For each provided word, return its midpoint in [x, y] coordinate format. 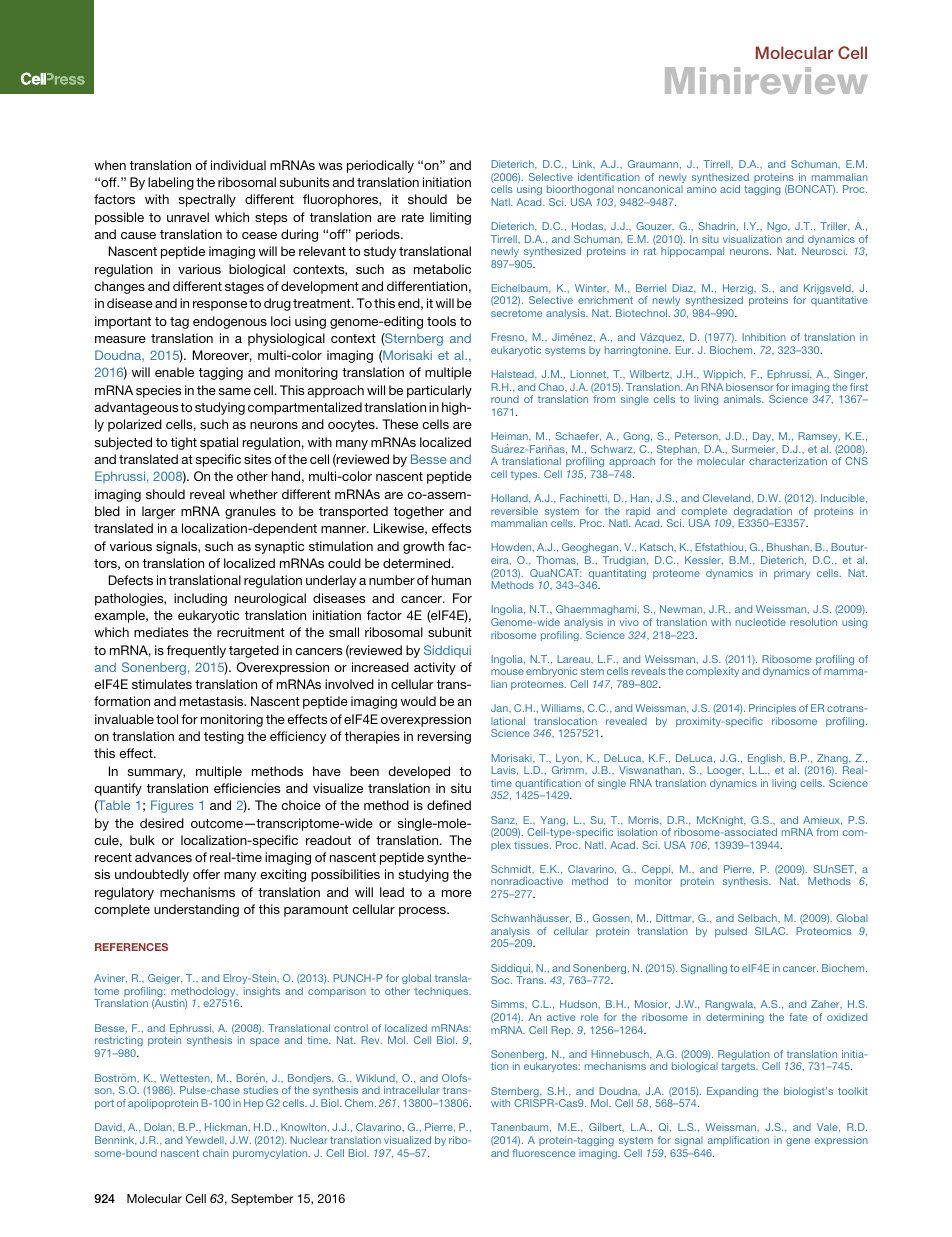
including [200, 599]
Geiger [165, 979]
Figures [172, 806]
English [766, 760]
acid [730, 189]
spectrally [207, 200]
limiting [450, 218]
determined [418, 563]
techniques [443, 992]
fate [798, 1017]
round [505, 399]
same [235, 391]
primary [792, 574]
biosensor [750, 387]
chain [216, 1153]
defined [449, 805]
